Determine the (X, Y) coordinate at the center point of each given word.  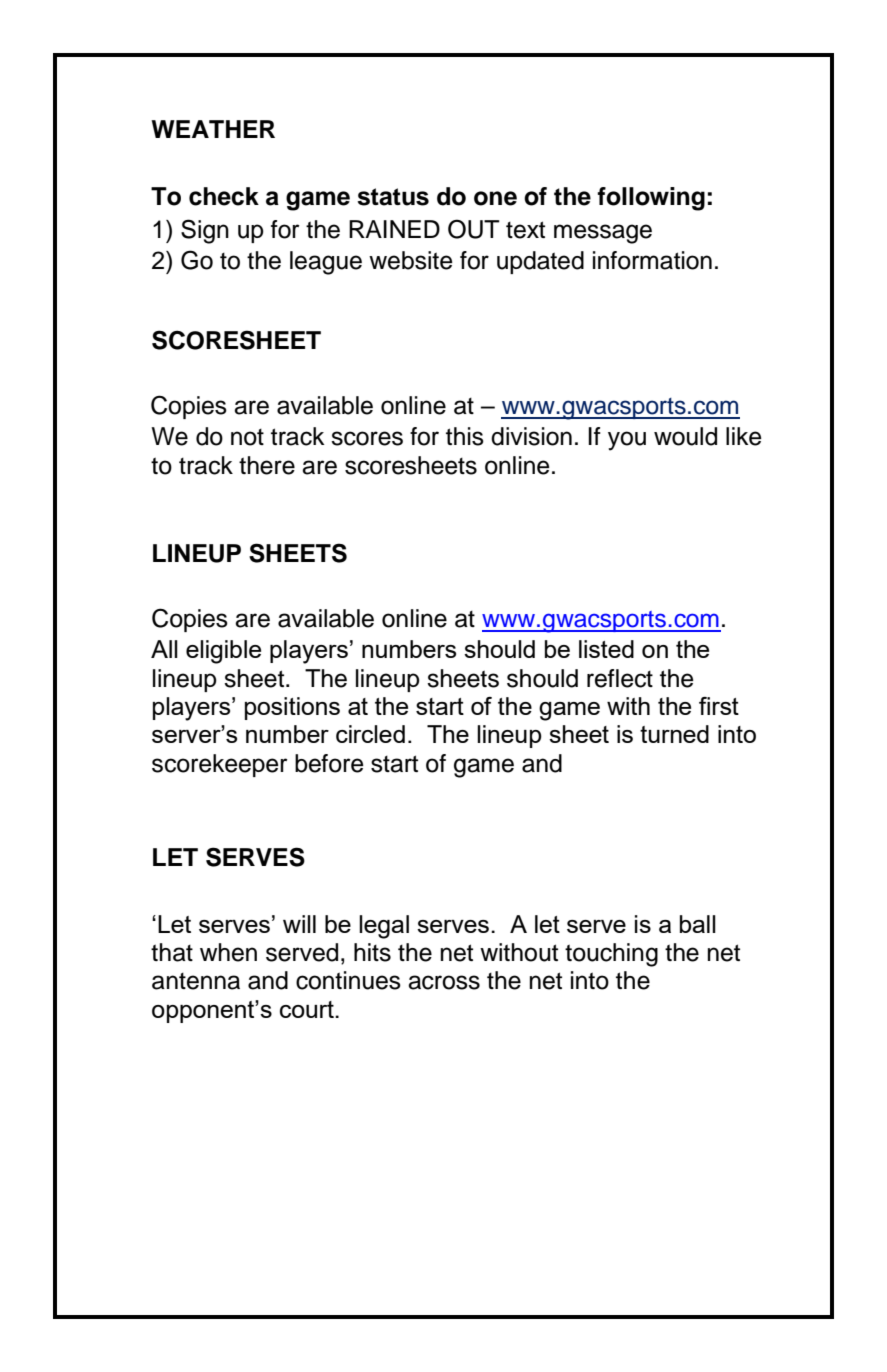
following (651, 199)
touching (611, 955)
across (444, 982)
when (228, 952)
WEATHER (213, 129)
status (393, 197)
